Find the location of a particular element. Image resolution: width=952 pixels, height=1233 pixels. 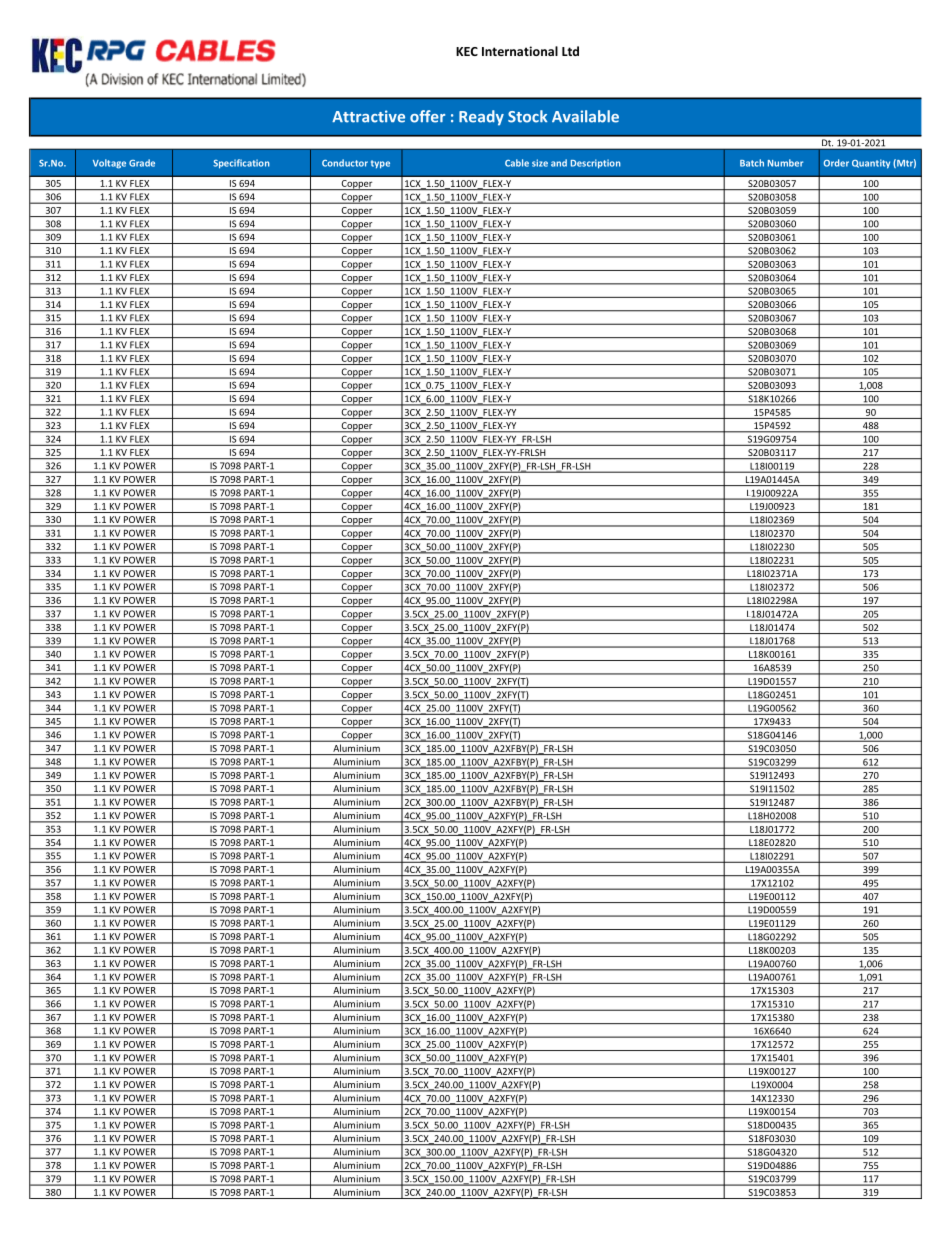

Stock is located at coordinates (527, 116).
